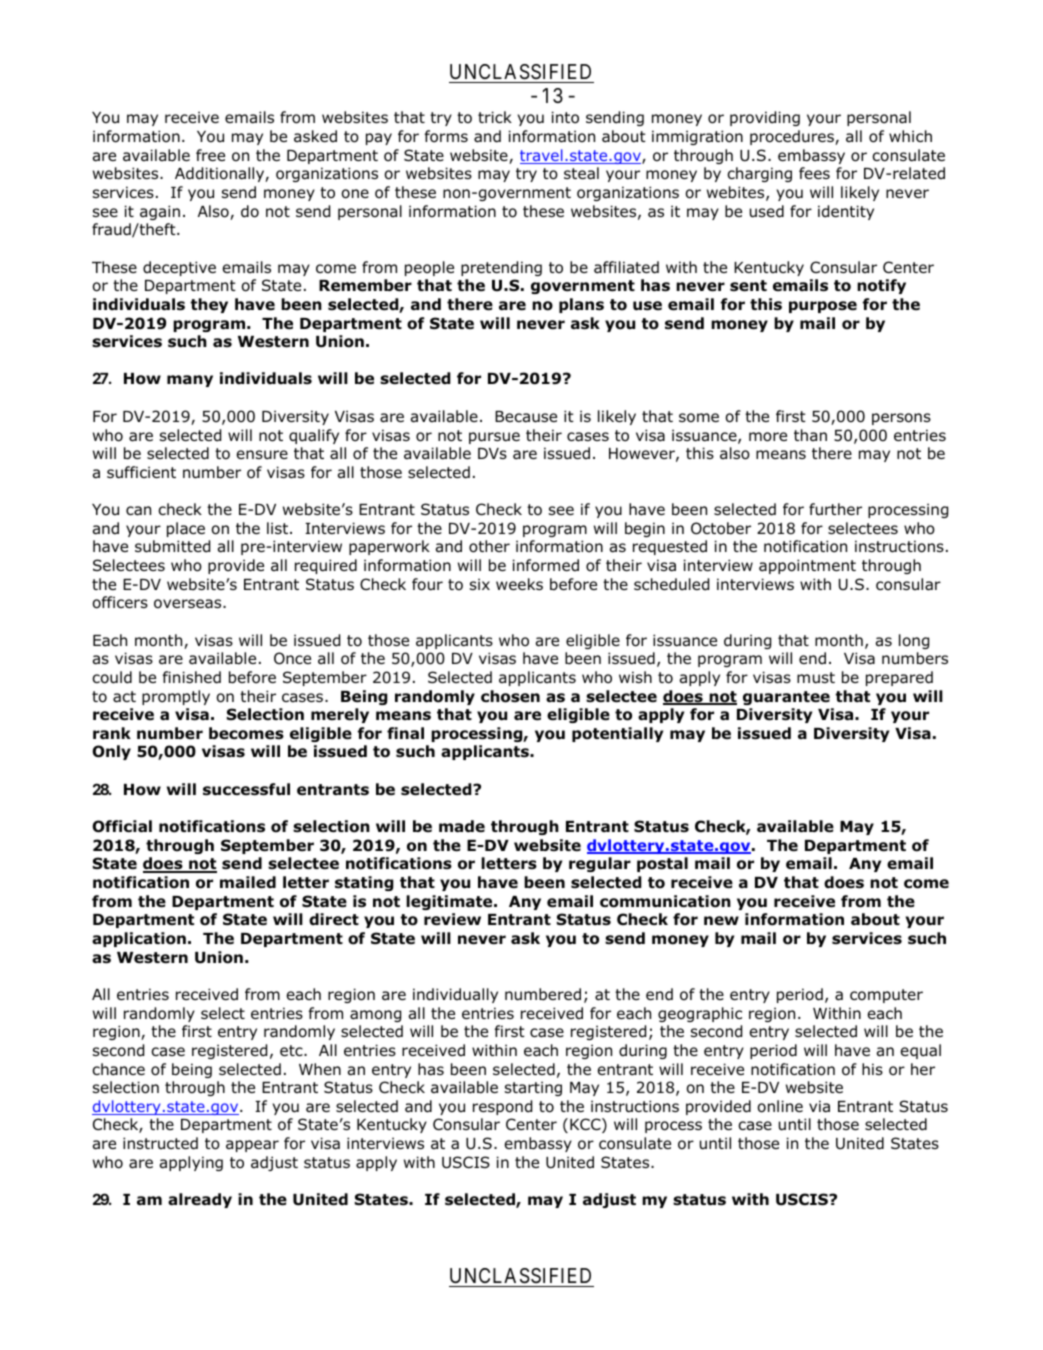 The height and width of the image is (1350, 1043). I want to click on place, so click(186, 529).
